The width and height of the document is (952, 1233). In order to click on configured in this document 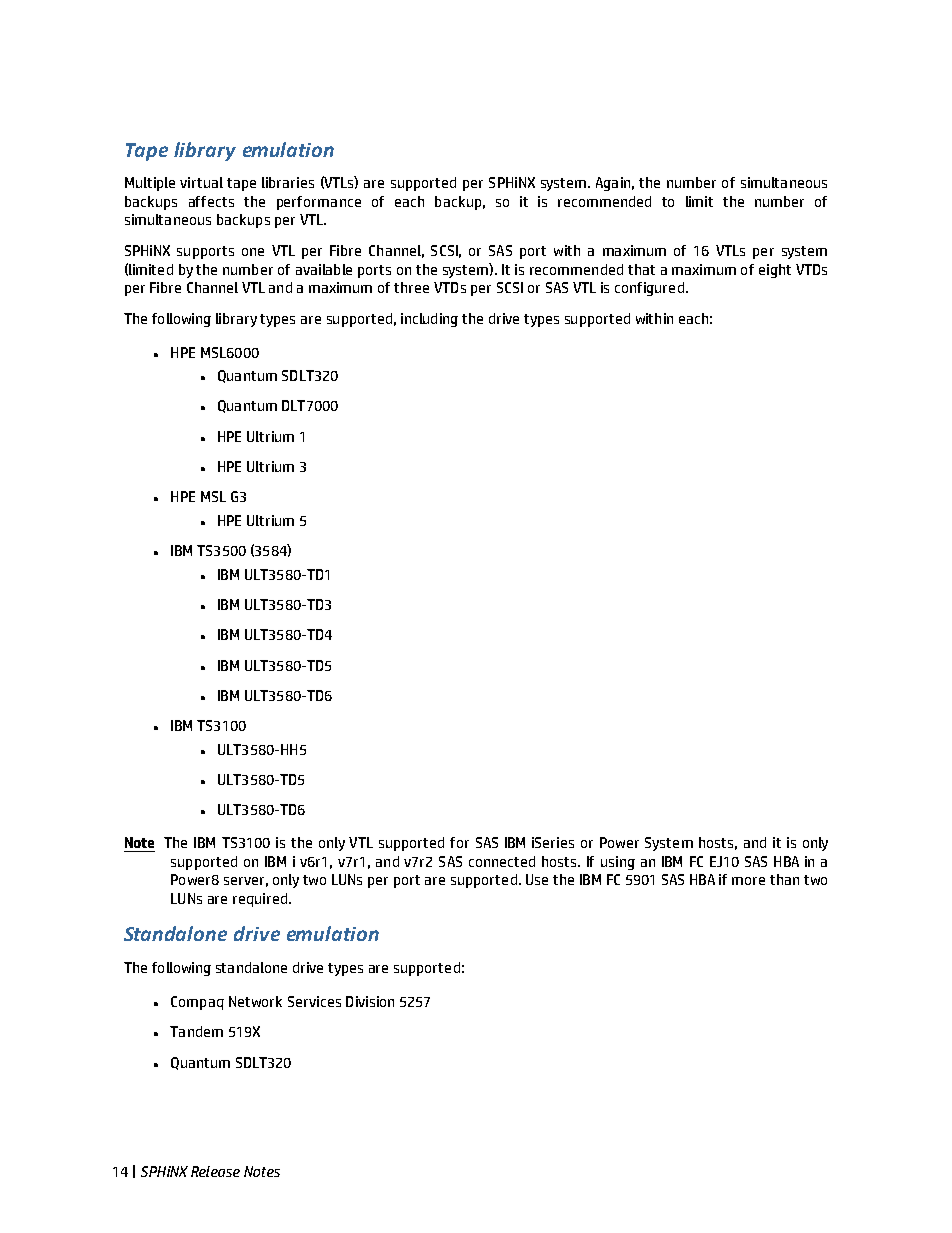, I will do `click(649, 289)`.
